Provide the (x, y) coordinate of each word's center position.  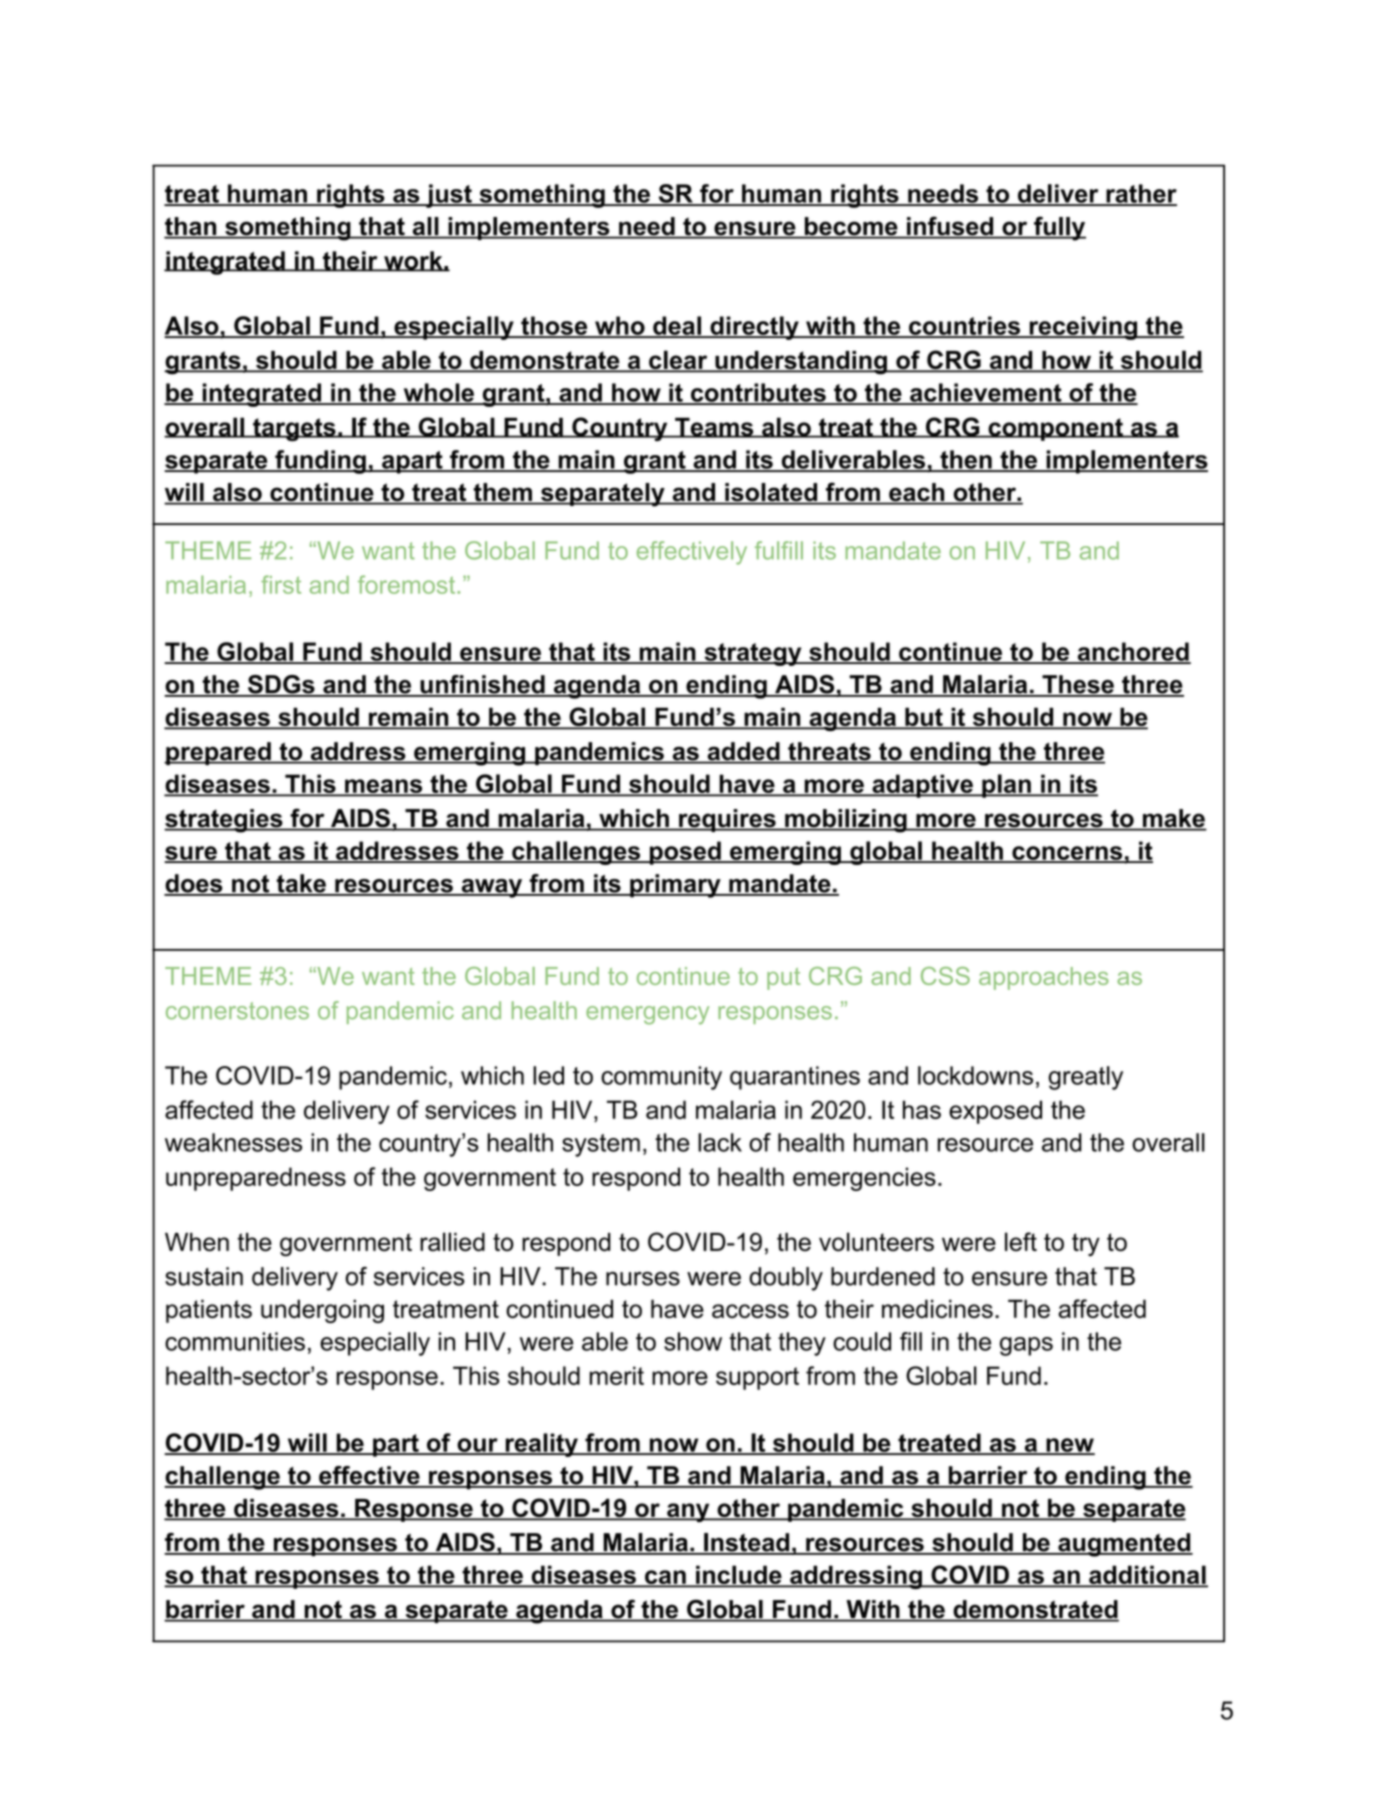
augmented (1124, 1545)
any (688, 1512)
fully (1059, 228)
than (191, 227)
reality (541, 1445)
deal (677, 326)
